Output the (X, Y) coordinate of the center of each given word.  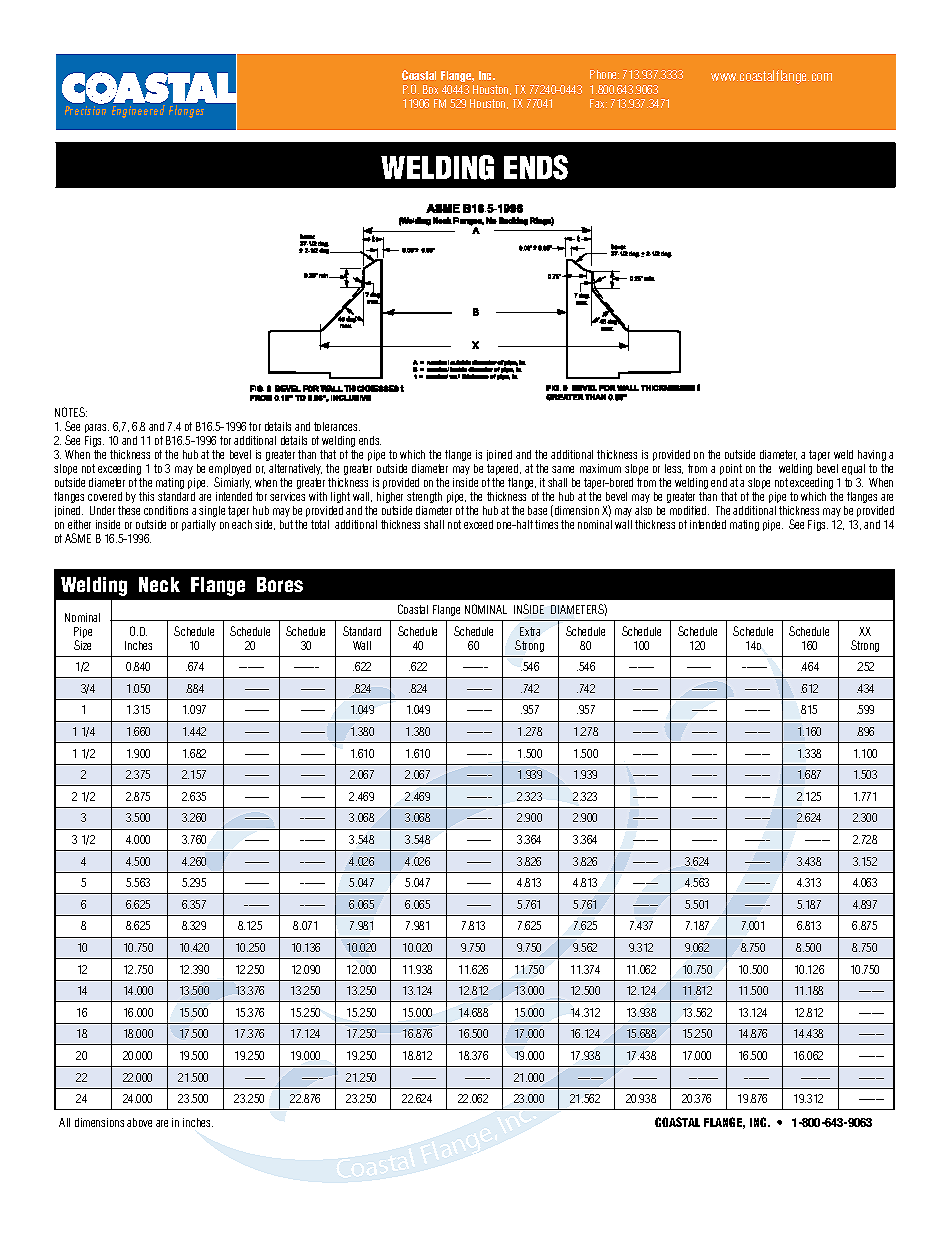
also (643, 510)
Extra (530, 631)
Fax (598, 103)
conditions (166, 510)
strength (424, 497)
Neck (159, 584)
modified (689, 510)
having (872, 455)
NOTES (71, 412)
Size (82, 645)
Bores (280, 584)
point (731, 469)
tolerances (337, 426)
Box (430, 89)
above (139, 1122)
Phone (604, 74)
